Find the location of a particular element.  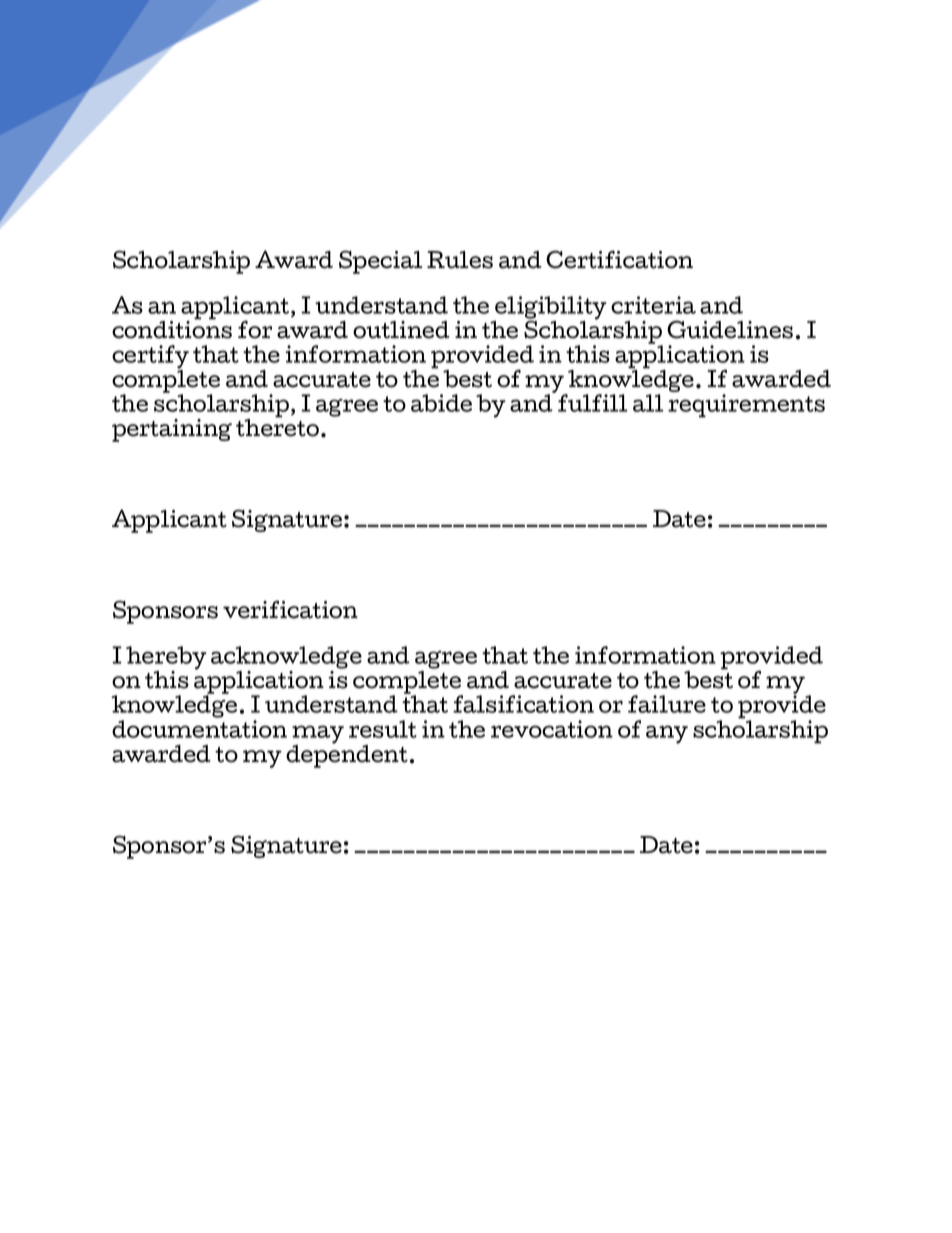

conditions is located at coordinates (172, 328).
